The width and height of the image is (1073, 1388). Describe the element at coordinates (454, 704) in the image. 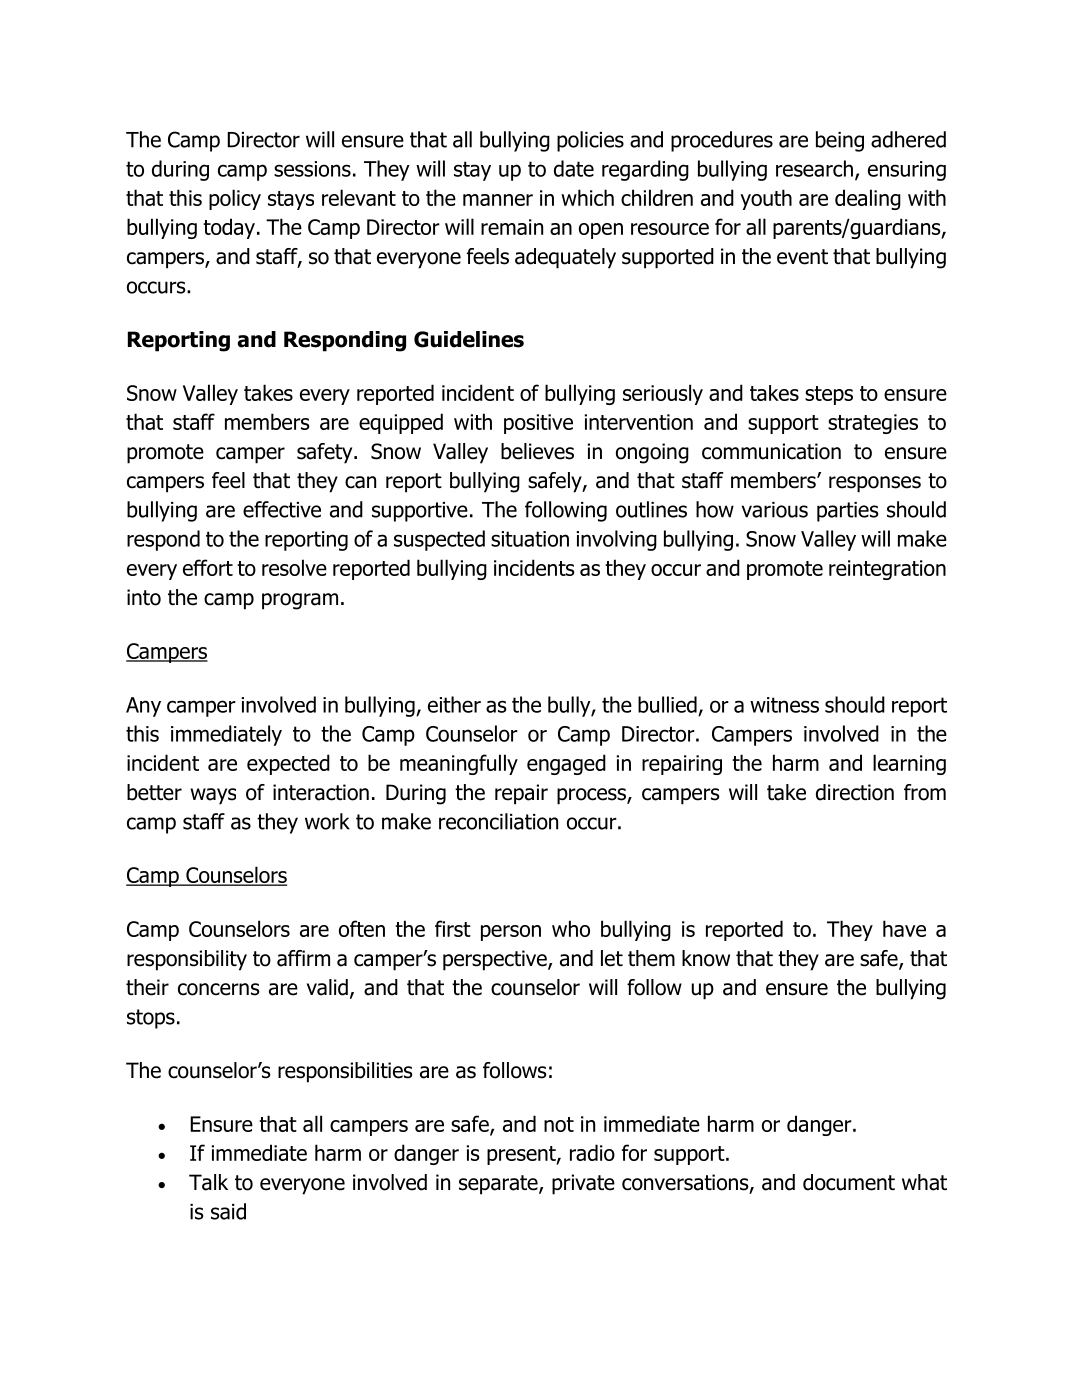

I see `either` at that location.
